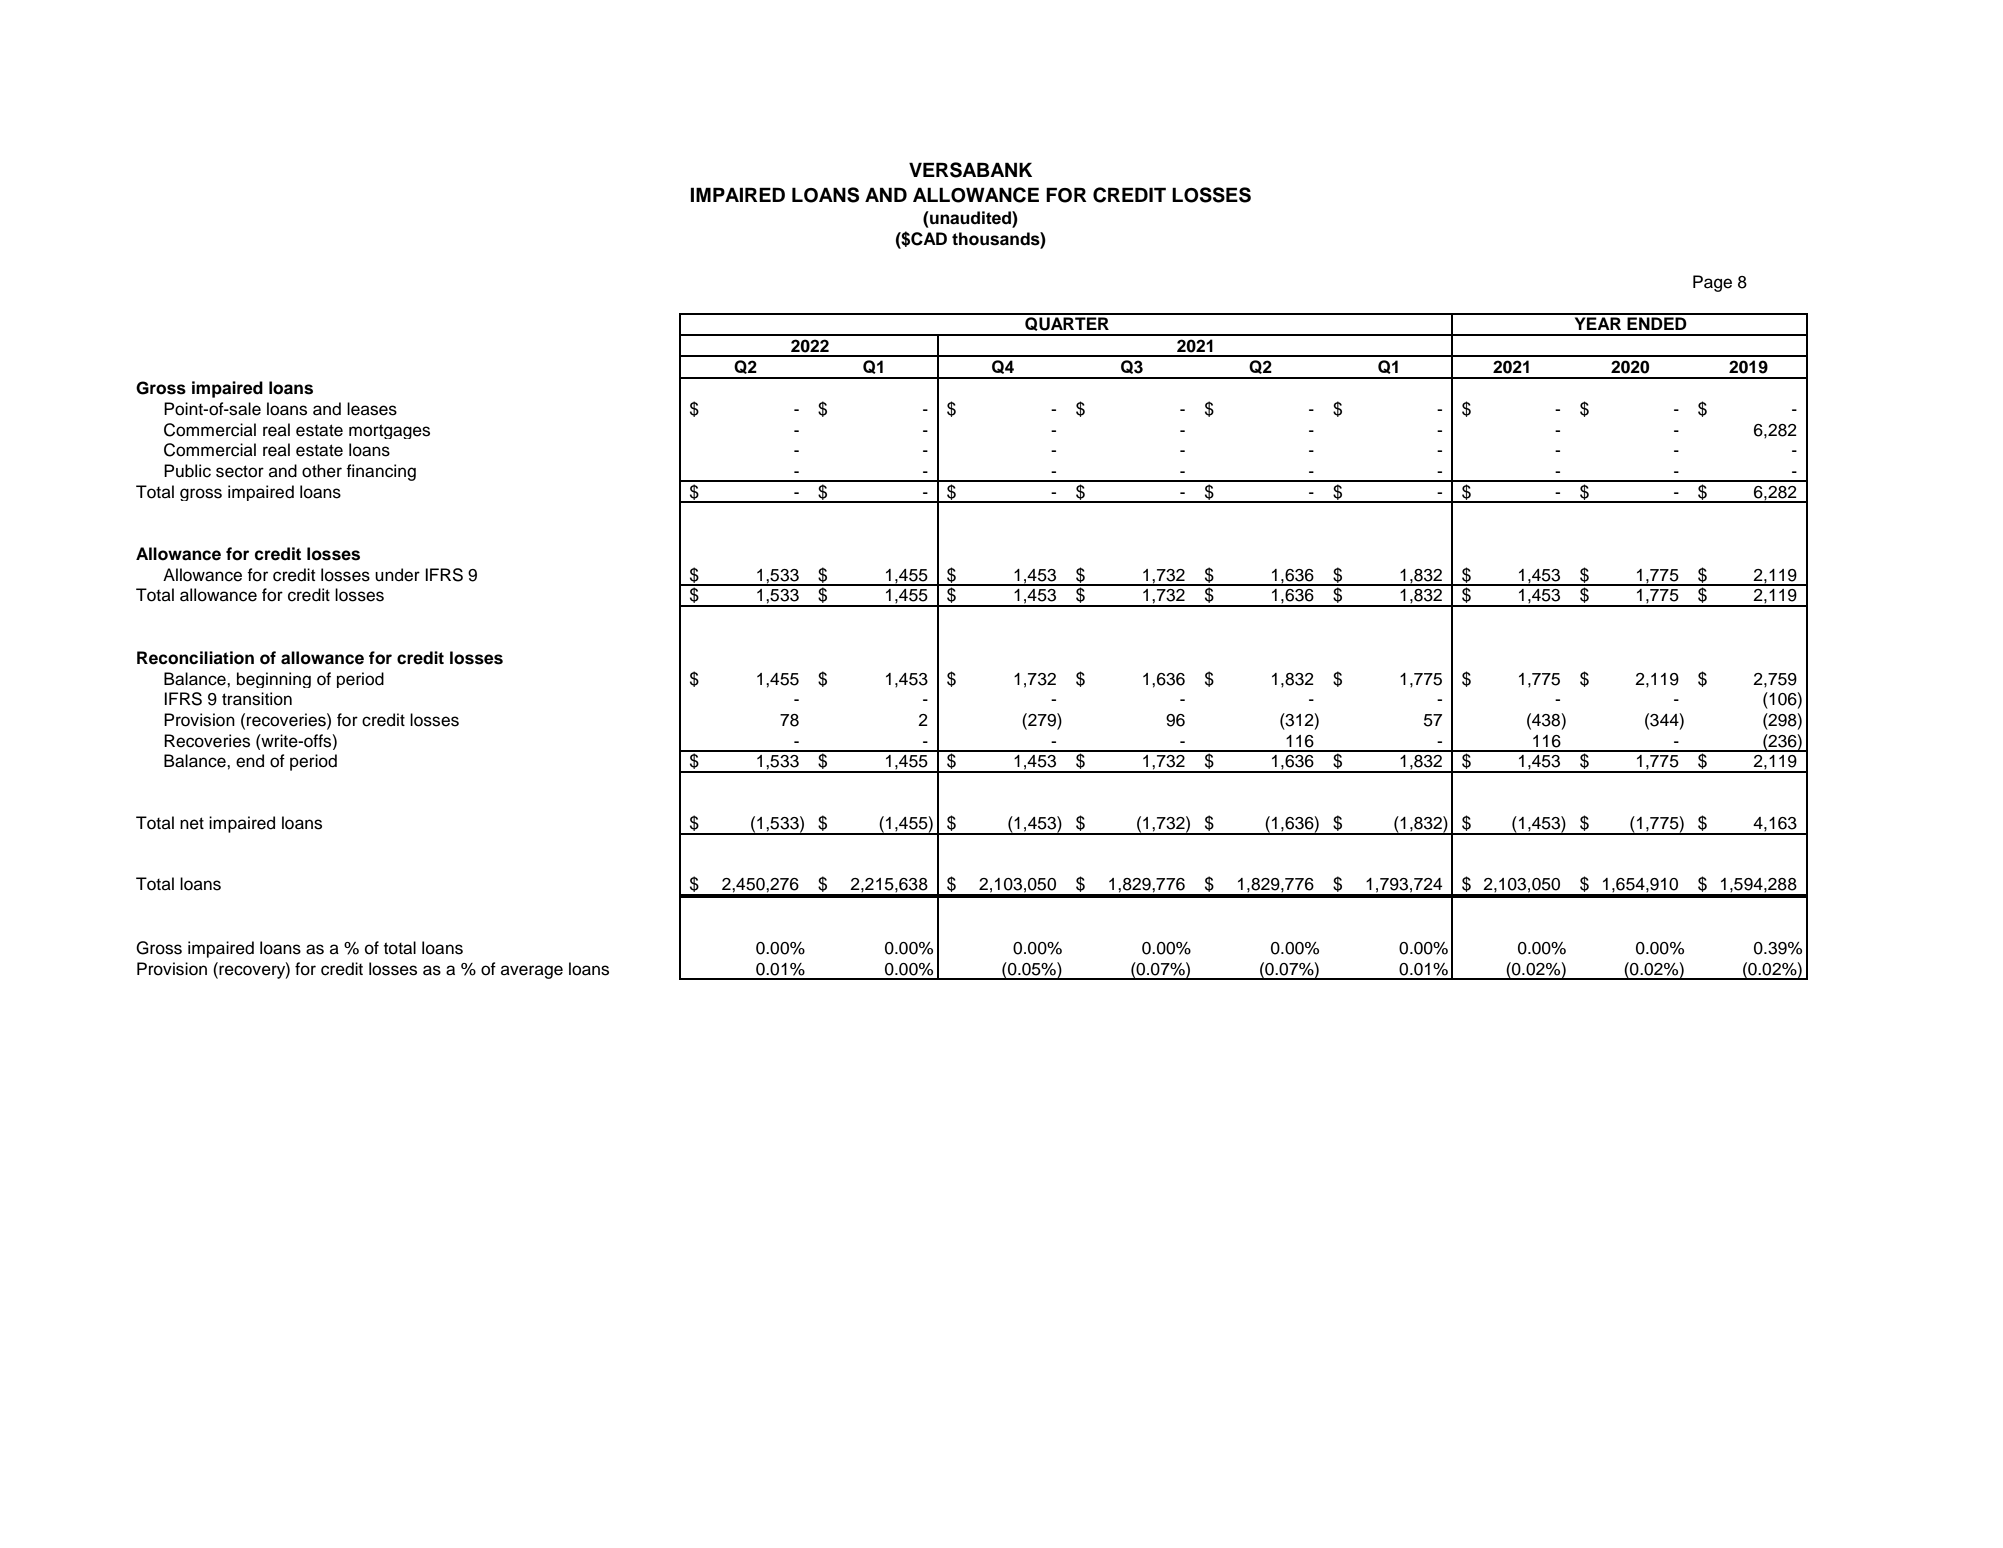  What do you see at coordinates (372, 409) in the screenshot?
I see `leases` at bounding box center [372, 409].
